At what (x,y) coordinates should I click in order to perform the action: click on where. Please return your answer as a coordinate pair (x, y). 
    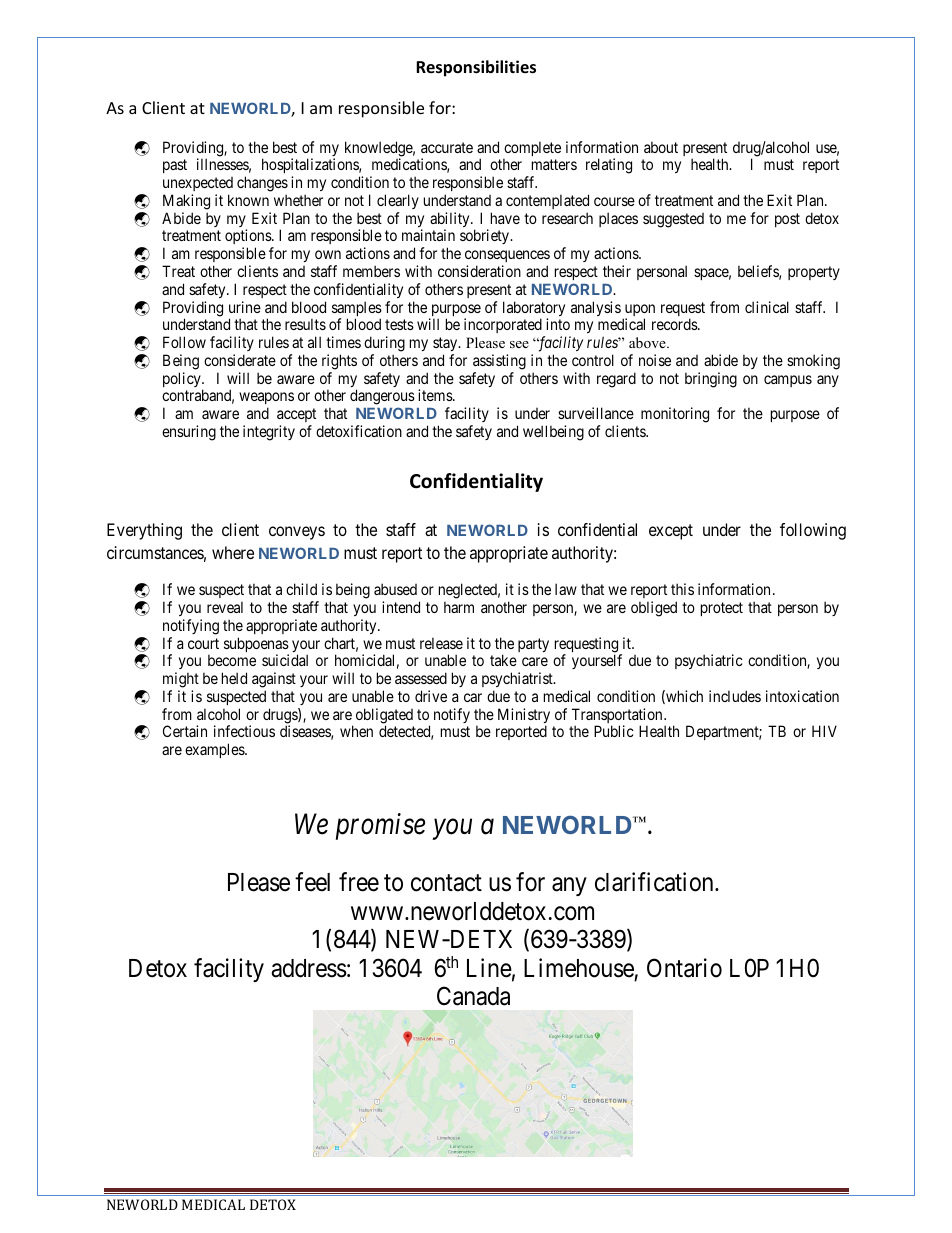
    Looking at the image, I should click on (233, 552).
